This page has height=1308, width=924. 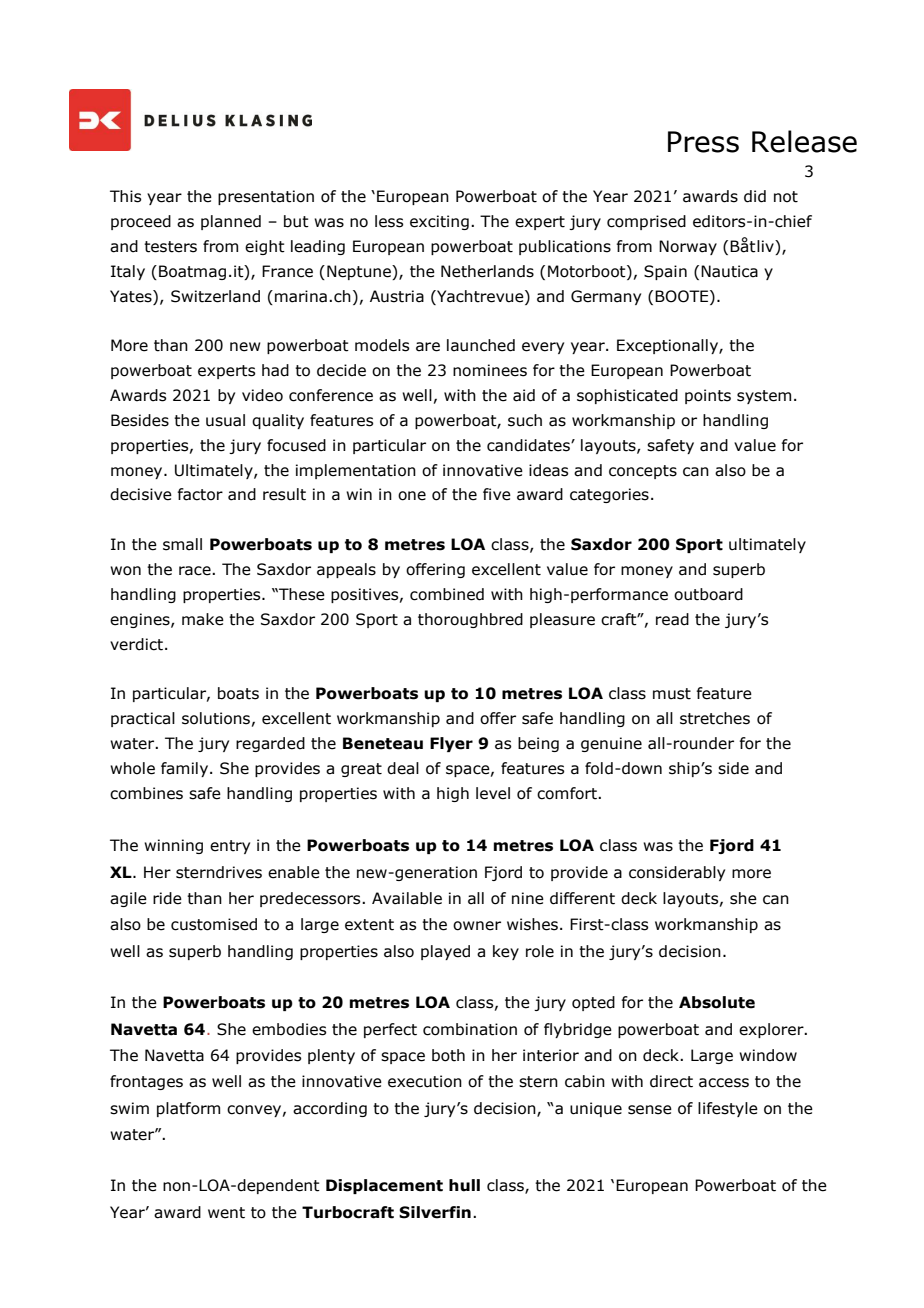 I want to click on exciting, so click(x=439, y=222).
